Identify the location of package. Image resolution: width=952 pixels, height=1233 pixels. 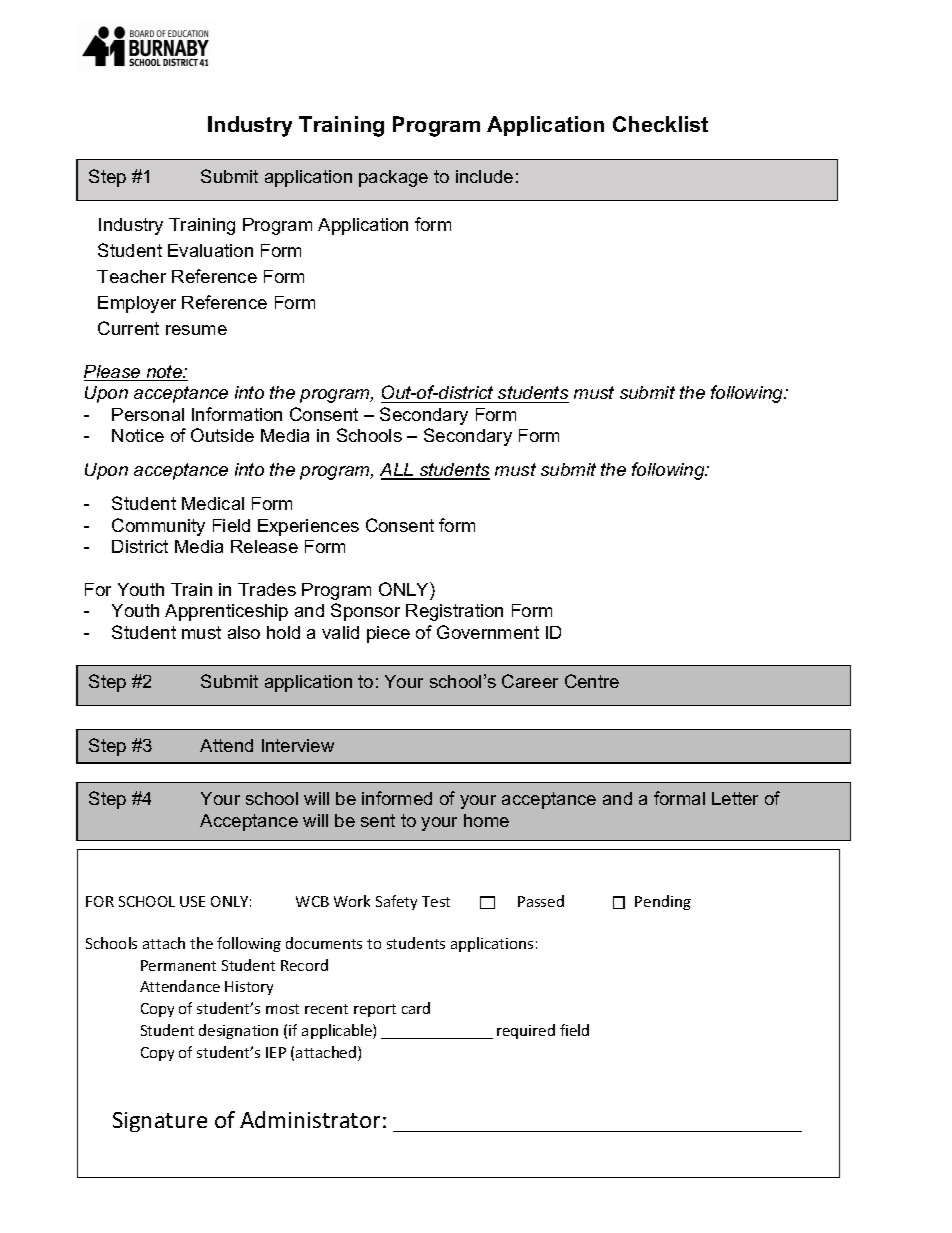
(393, 178).
